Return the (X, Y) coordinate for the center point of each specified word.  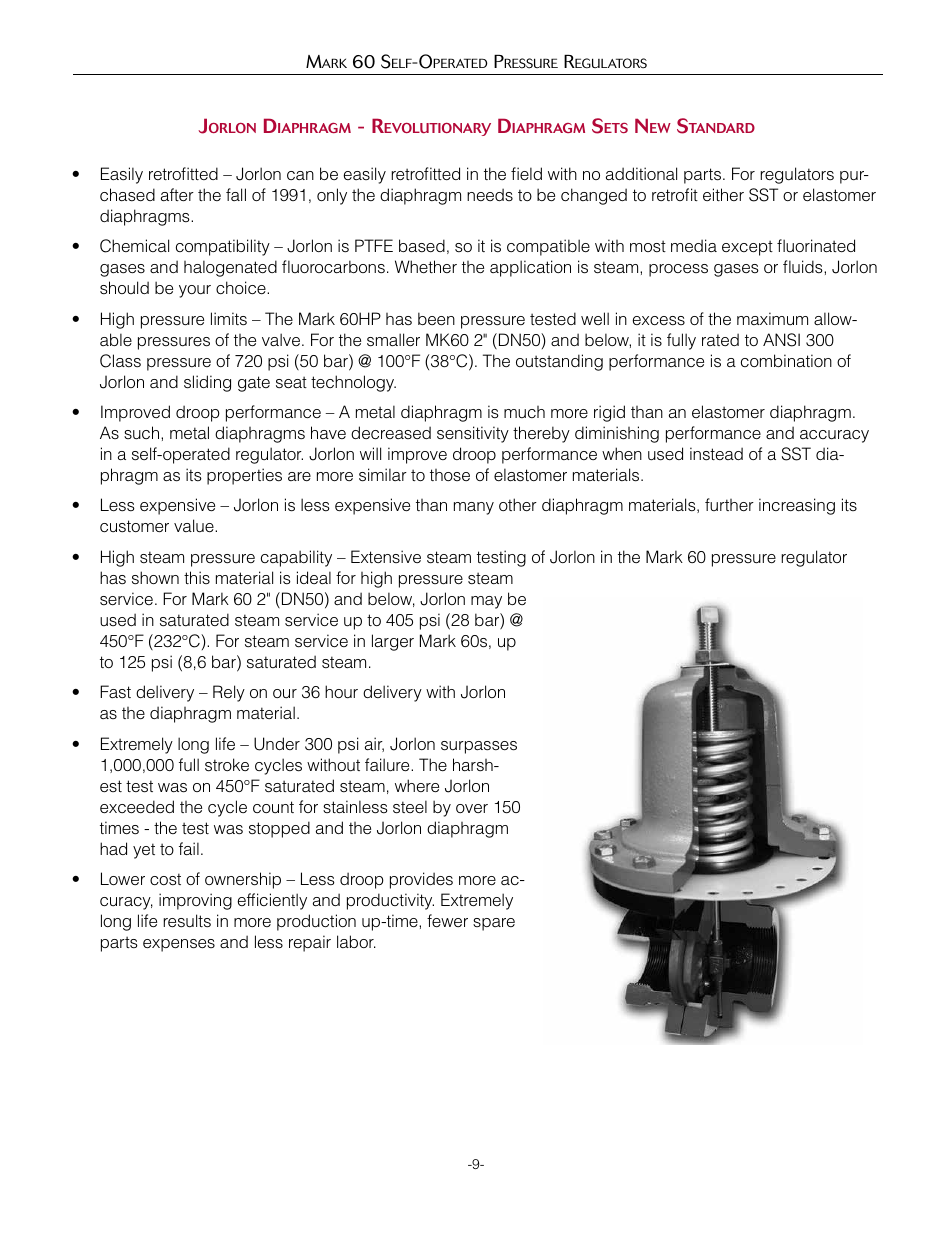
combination (786, 360)
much (524, 412)
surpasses (479, 747)
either (723, 194)
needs (490, 194)
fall (236, 194)
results (187, 921)
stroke (227, 765)
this (197, 577)
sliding (207, 383)
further (729, 504)
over (472, 808)
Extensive (386, 556)
